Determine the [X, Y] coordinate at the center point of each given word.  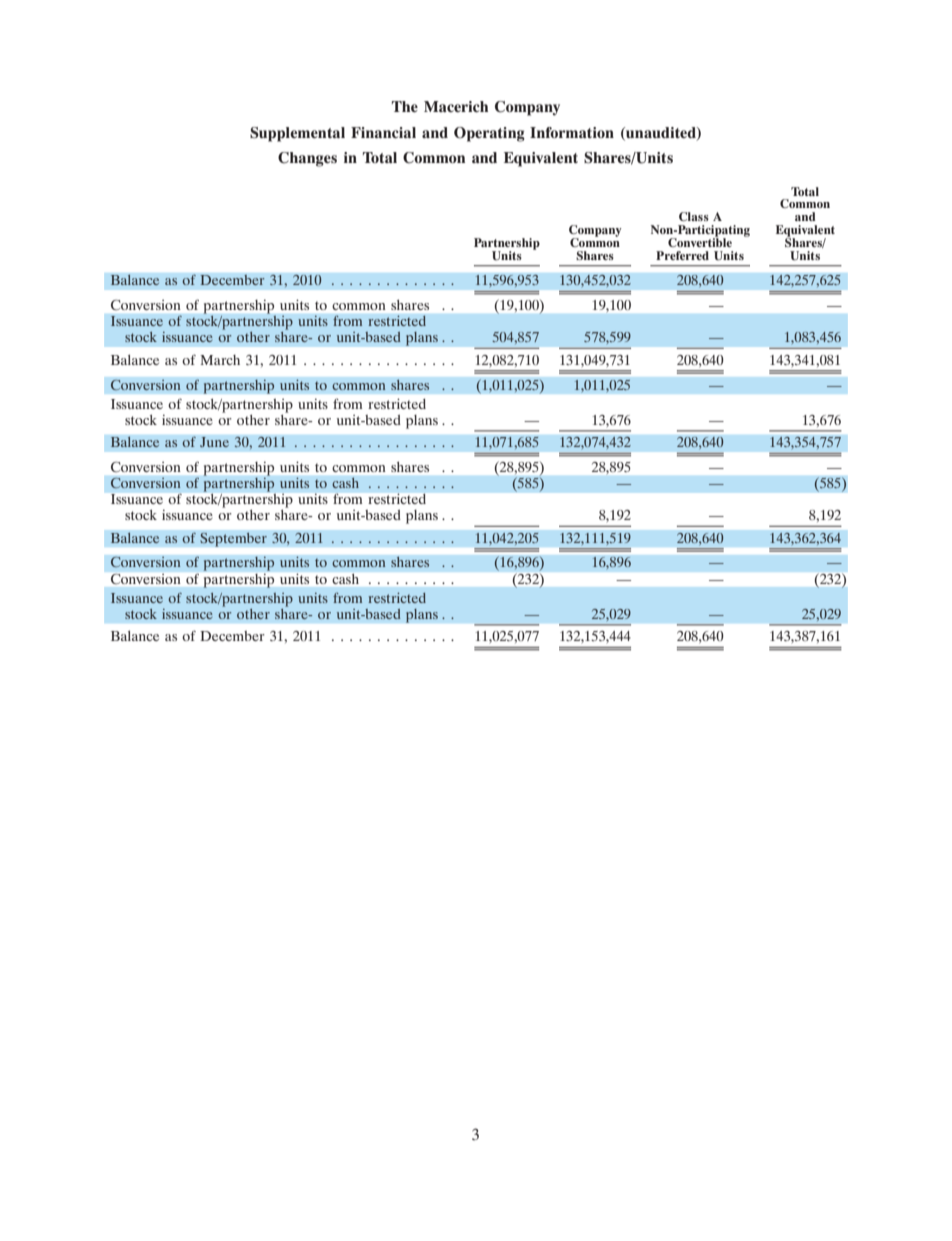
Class [694, 216]
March [220, 360]
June [214, 442]
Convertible [700, 241]
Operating [489, 134]
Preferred [682, 255]
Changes [307, 159]
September [233, 539]
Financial [383, 132]
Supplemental [297, 134]
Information [572, 132]
